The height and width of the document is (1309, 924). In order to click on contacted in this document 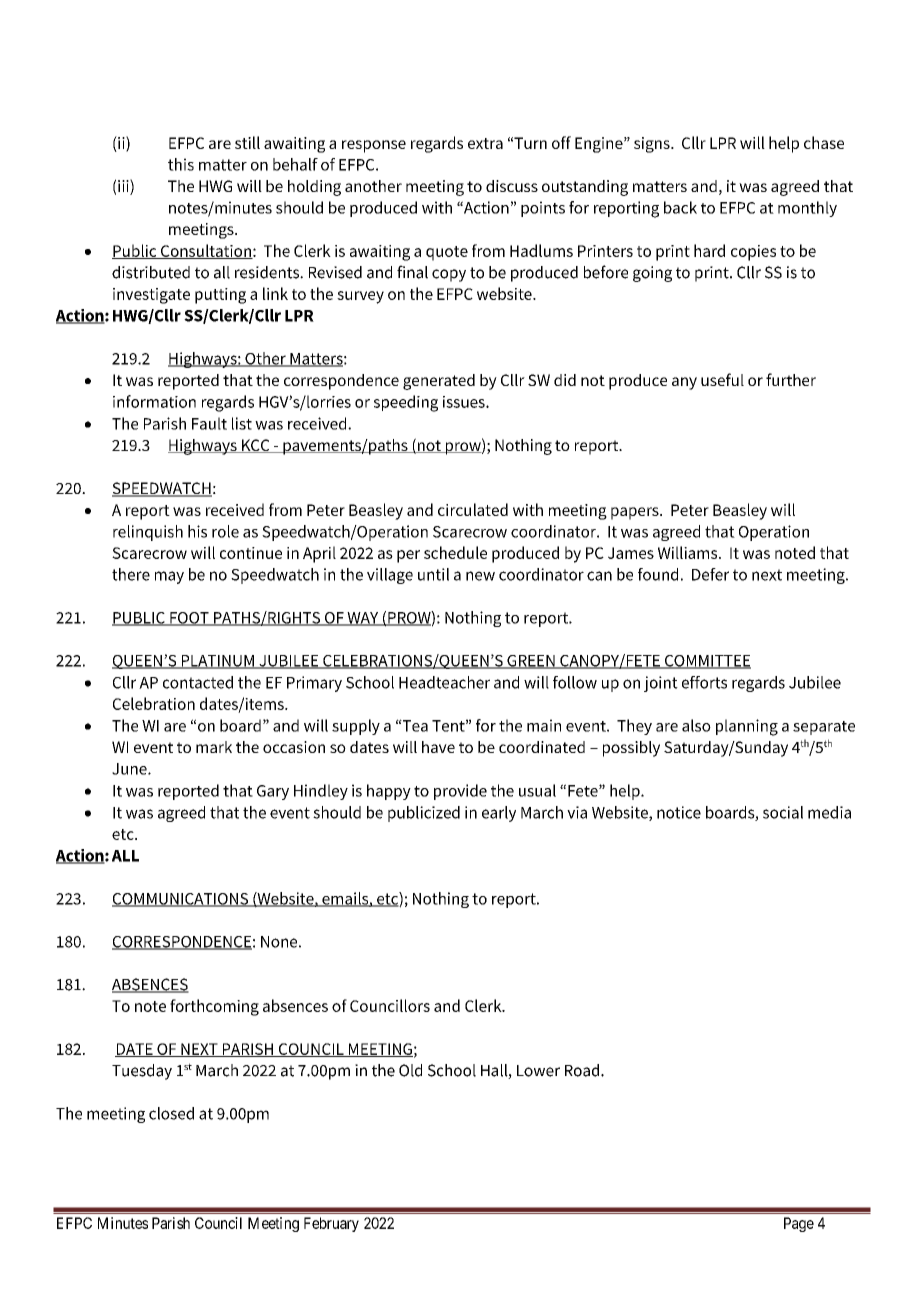, I will do `click(198, 682)`.
